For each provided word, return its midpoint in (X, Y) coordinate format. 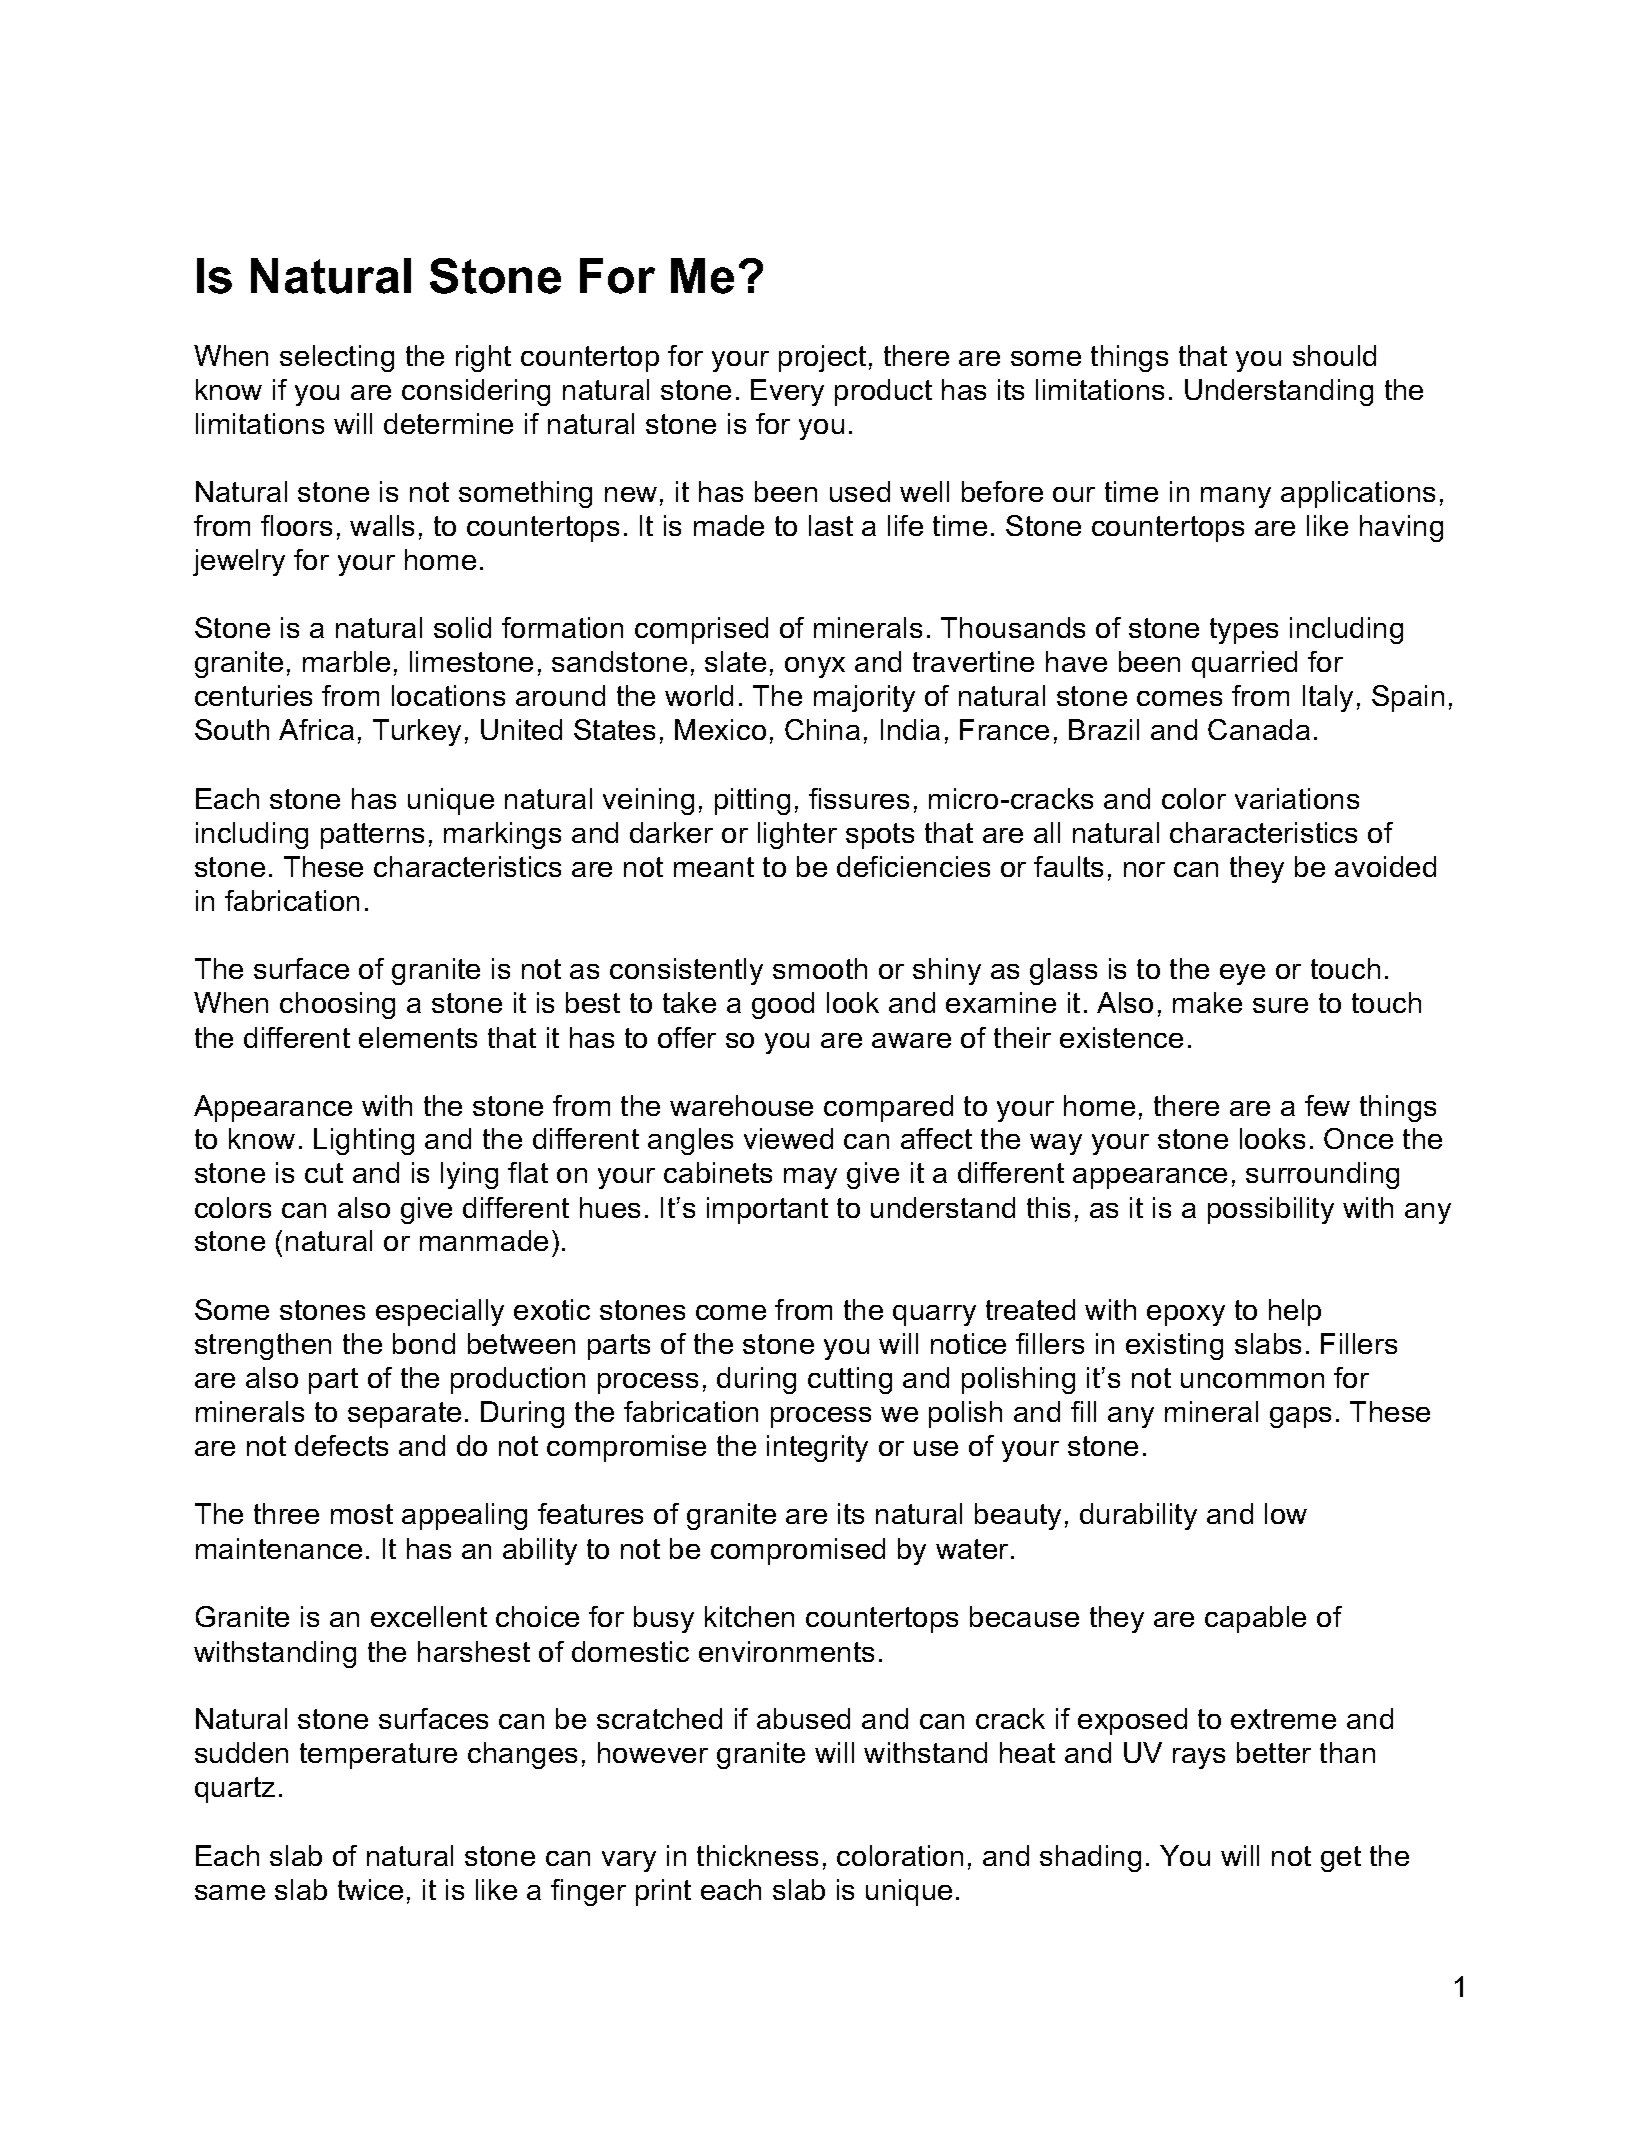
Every (787, 392)
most (362, 1514)
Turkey (417, 732)
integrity (817, 1448)
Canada (1259, 729)
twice (370, 1889)
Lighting (364, 1141)
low (1286, 1513)
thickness (757, 1855)
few (1327, 1105)
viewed (788, 1138)
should (1334, 355)
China (822, 729)
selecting (337, 358)
